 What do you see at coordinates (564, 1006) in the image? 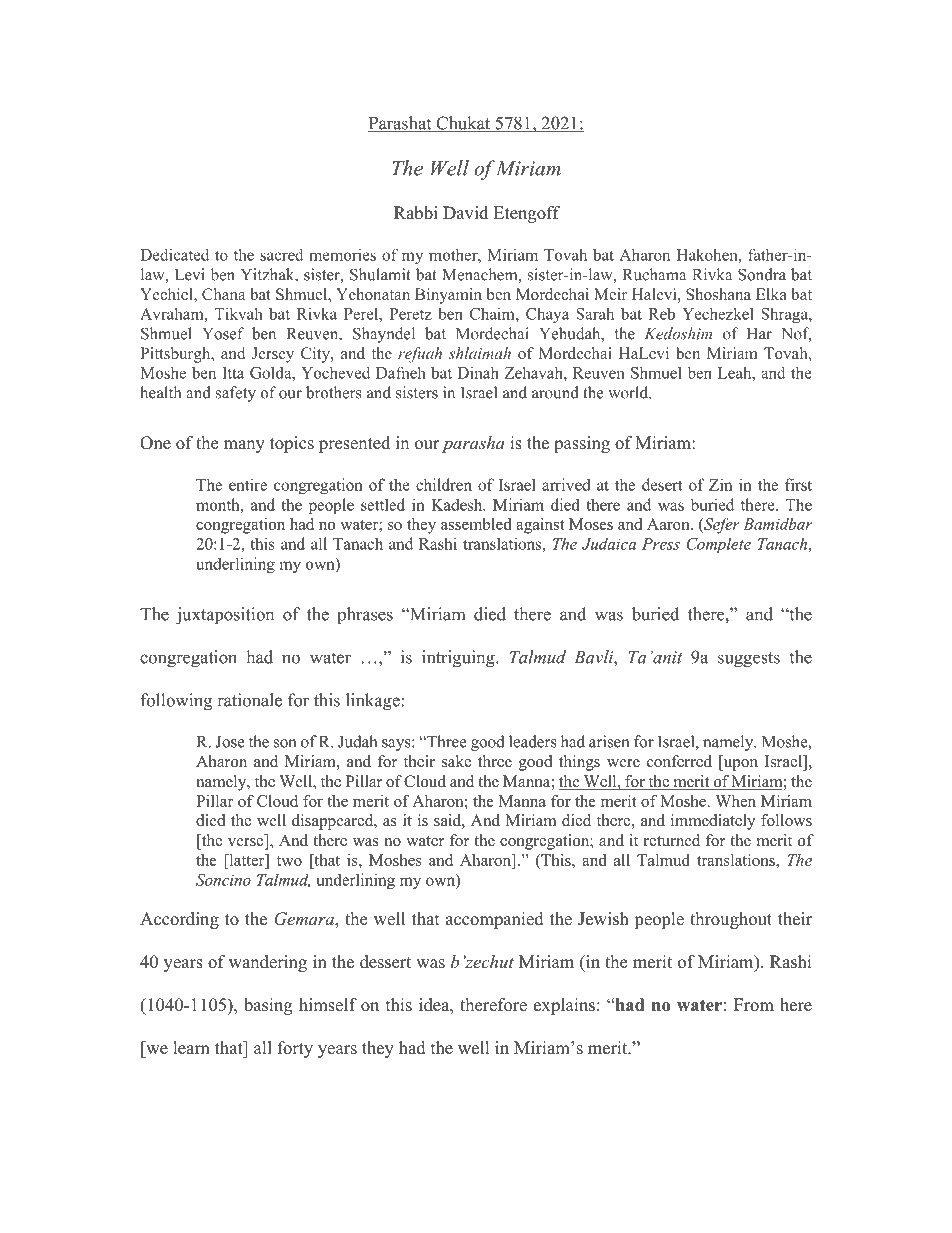
I see `explains` at bounding box center [564, 1006].
